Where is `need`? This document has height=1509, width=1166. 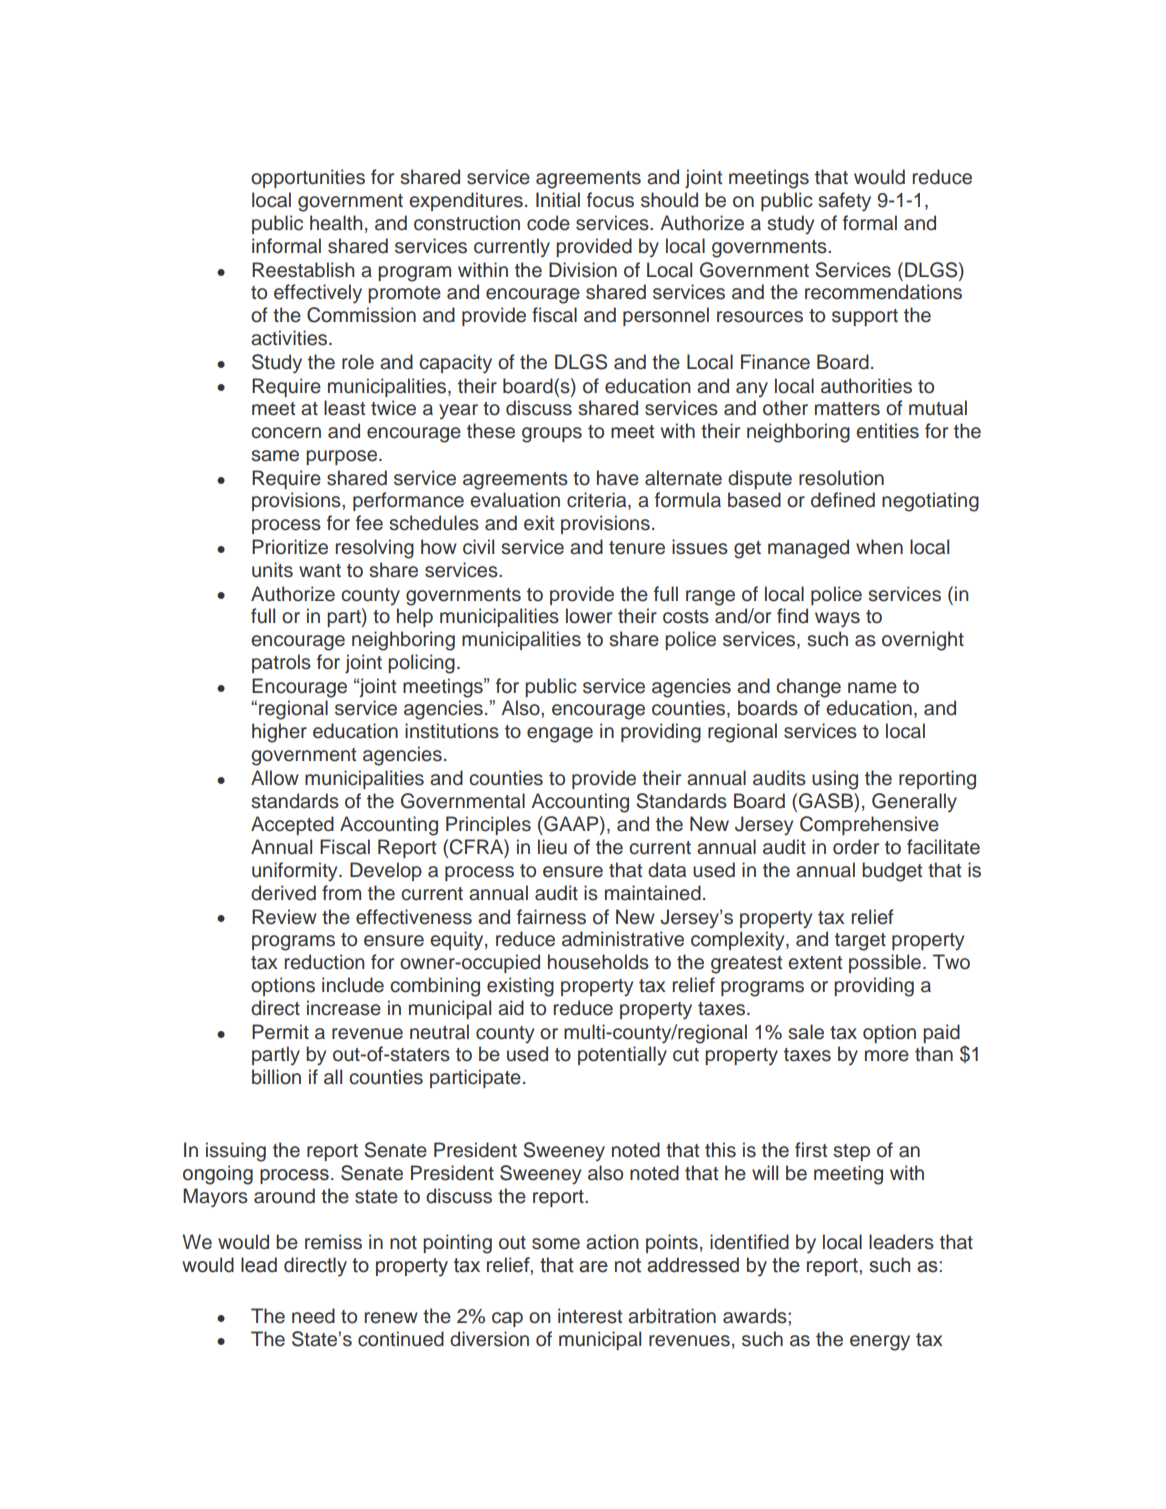 need is located at coordinates (313, 1316).
